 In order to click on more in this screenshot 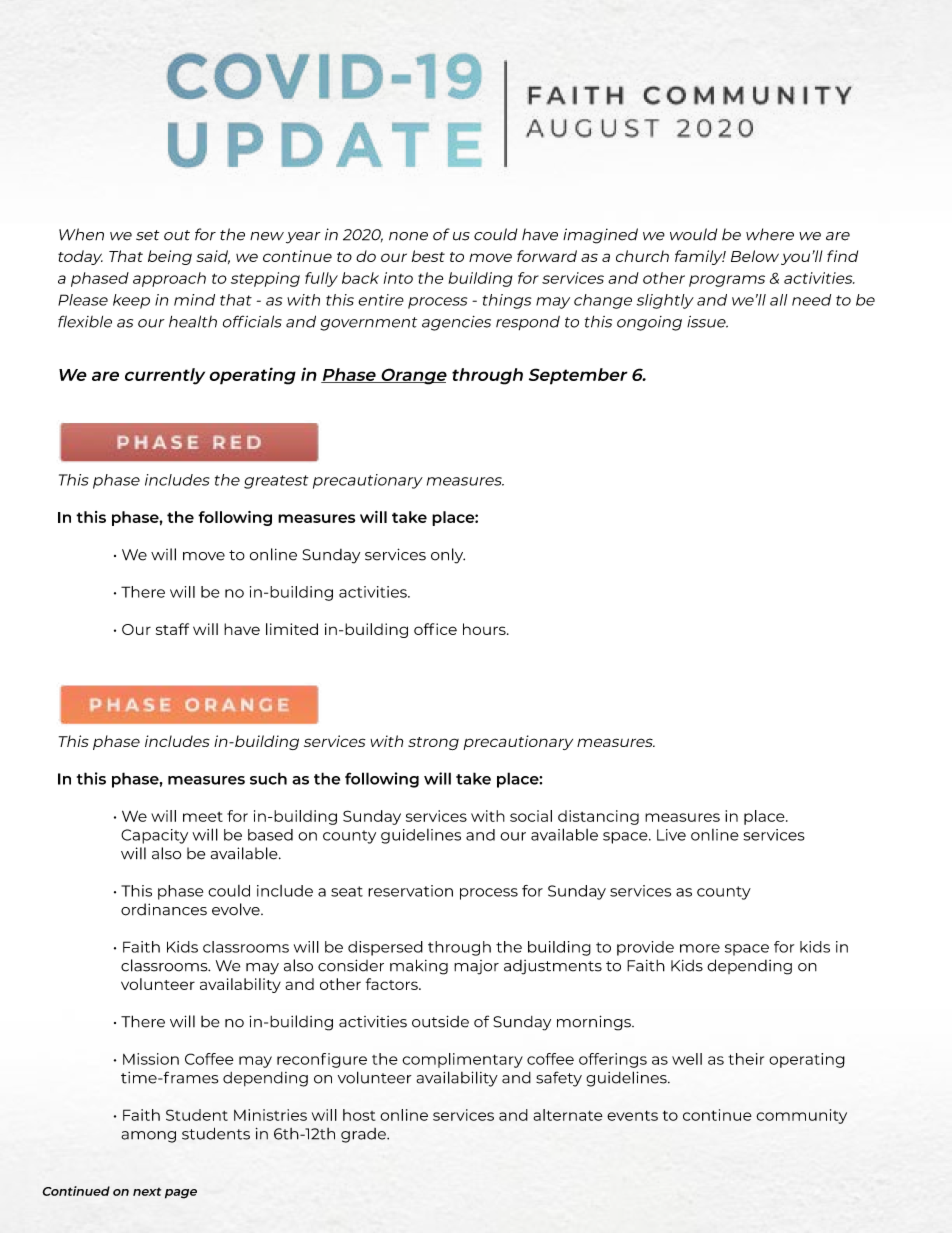, I will do `click(700, 948)`.
